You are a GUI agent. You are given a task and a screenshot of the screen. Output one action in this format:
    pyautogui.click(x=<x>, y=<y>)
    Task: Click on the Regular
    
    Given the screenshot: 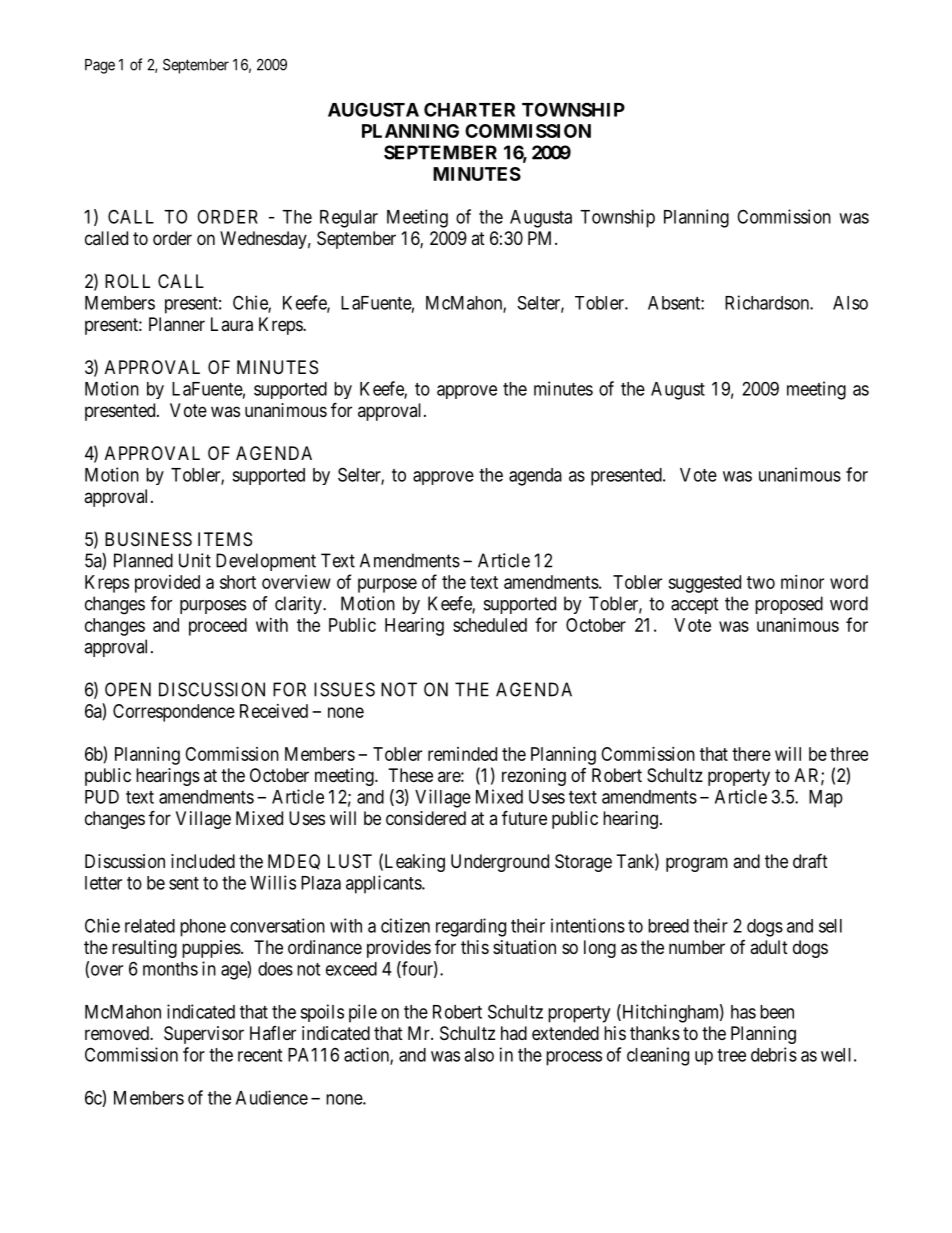 What is the action you would take?
    pyautogui.click(x=349, y=219)
